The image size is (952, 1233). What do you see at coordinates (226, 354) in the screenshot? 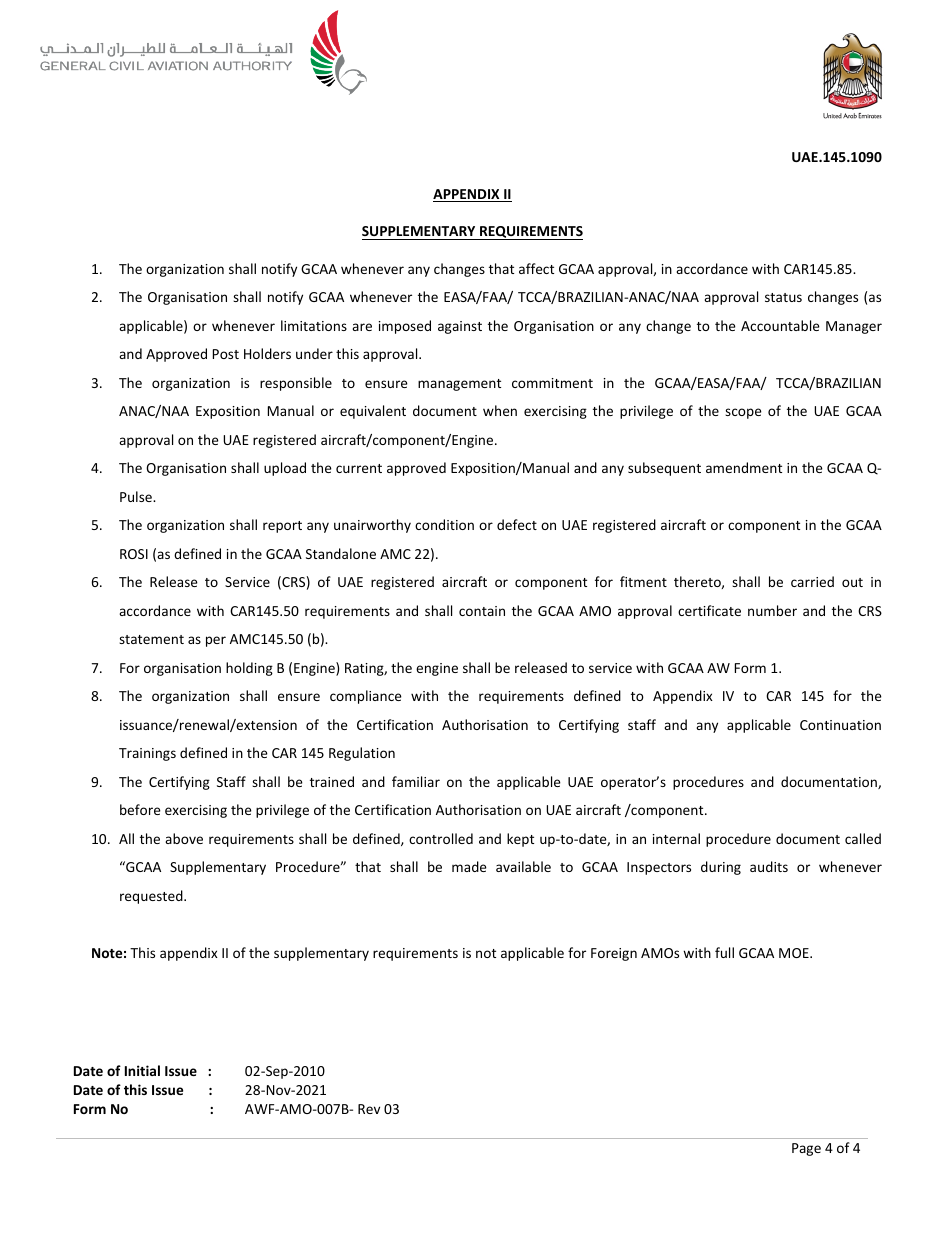
I see `Post` at bounding box center [226, 354].
